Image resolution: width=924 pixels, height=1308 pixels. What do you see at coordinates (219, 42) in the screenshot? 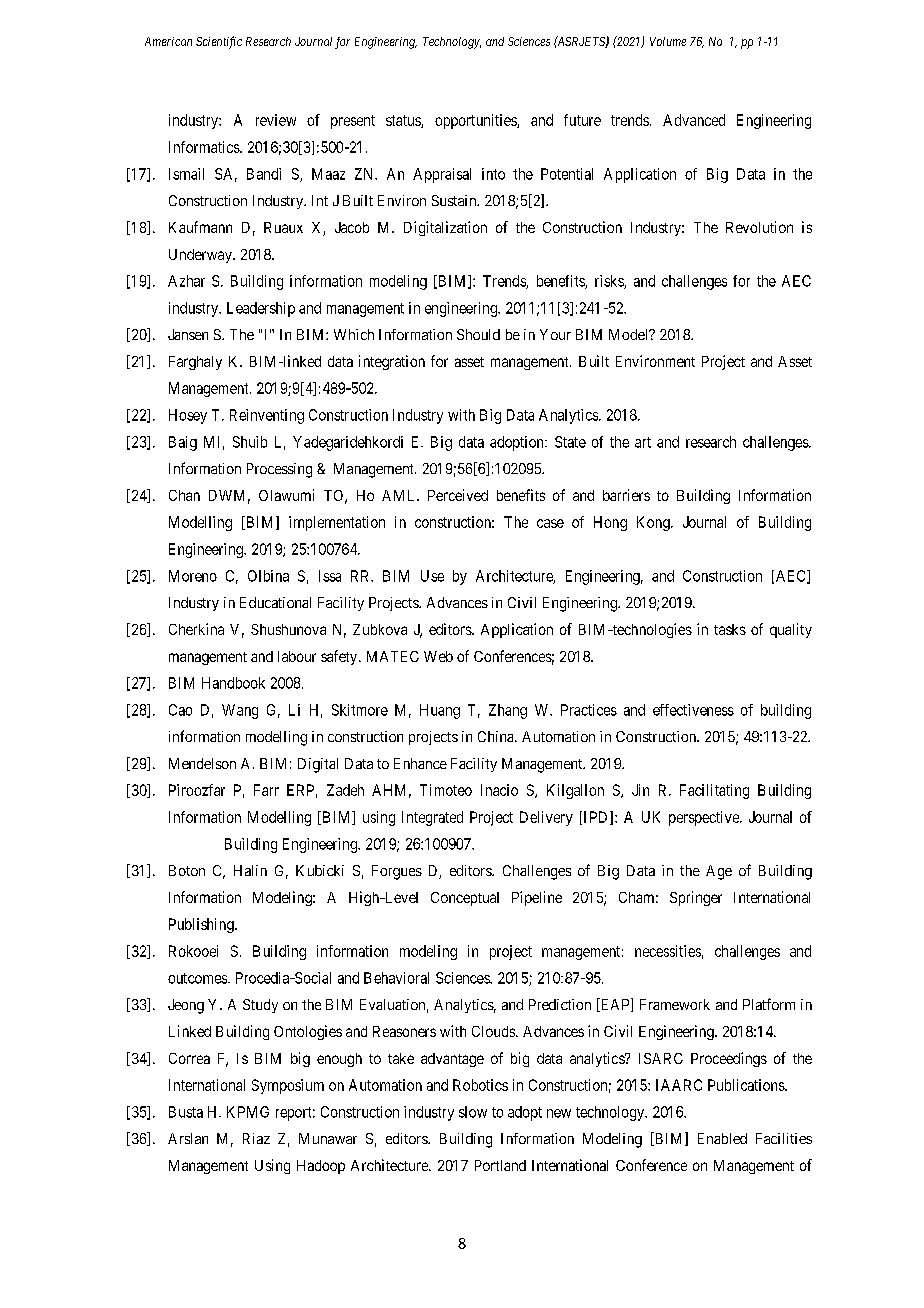
I see `Scientific` at bounding box center [219, 42].
